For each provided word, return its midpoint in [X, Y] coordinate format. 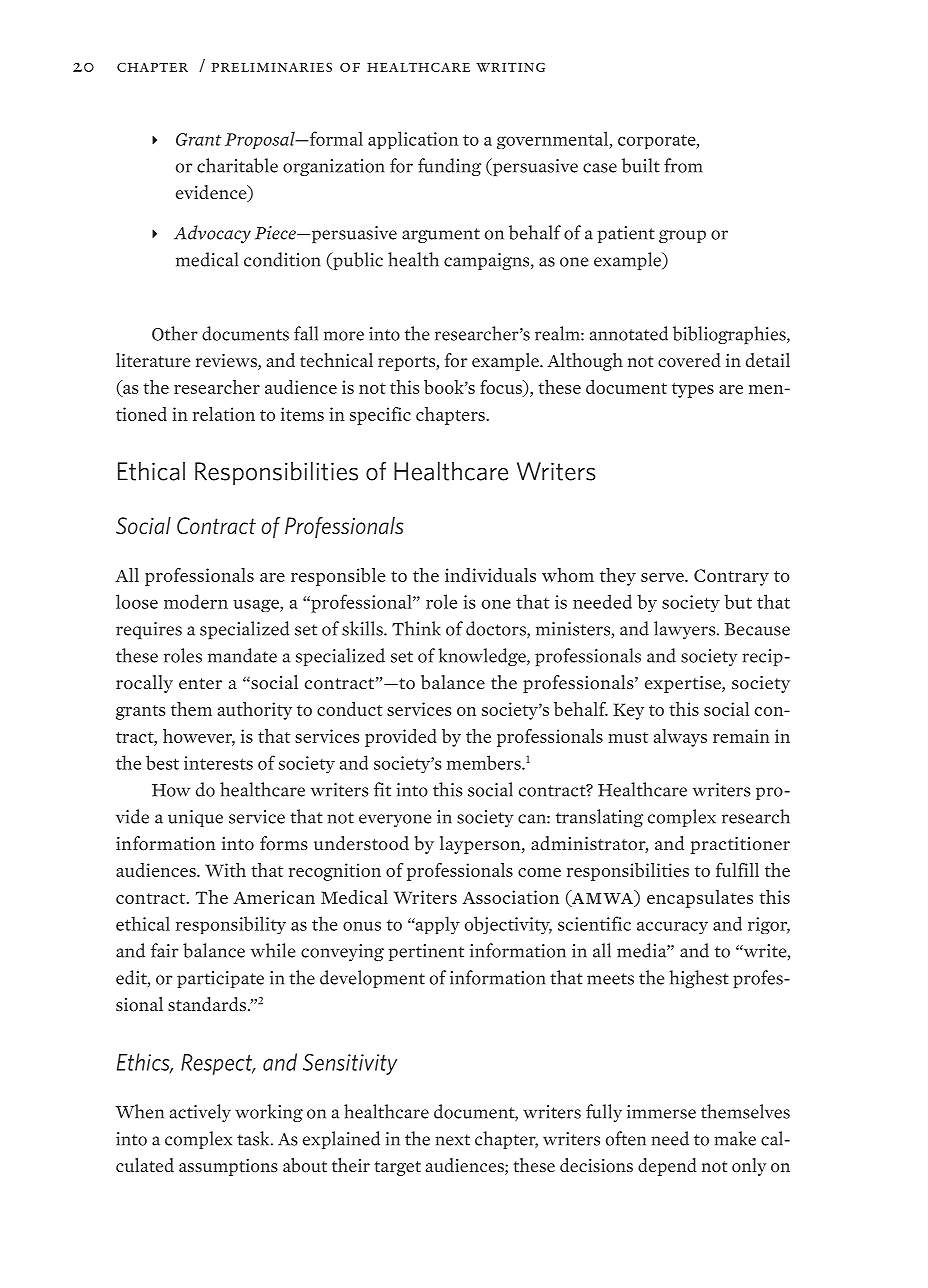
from [683, 165]
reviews [227, 362]
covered [689, 360]
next [452, 1140]
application [413, 140]
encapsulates [700, 899]
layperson [481, 845]
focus [502, 388]
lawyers [686, 630]
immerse [661, 1112]
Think [416, 628]
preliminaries [272, 67]
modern [196, 601]
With [225, 870]
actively [200, 1113]
